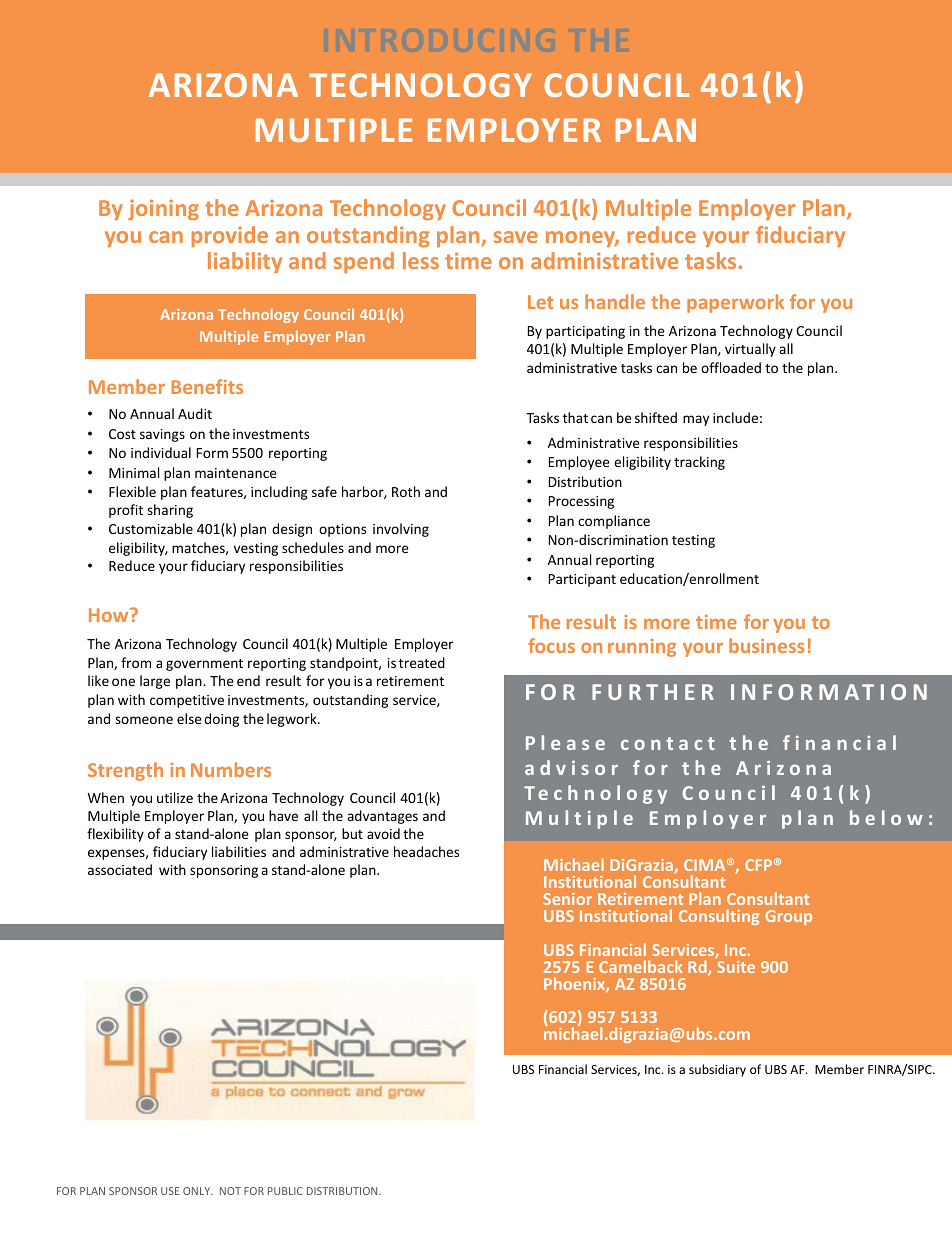  What do you see at coordinates (161, 452) in the screenshot?
I see `individual` at bounding box center [161, 452].
